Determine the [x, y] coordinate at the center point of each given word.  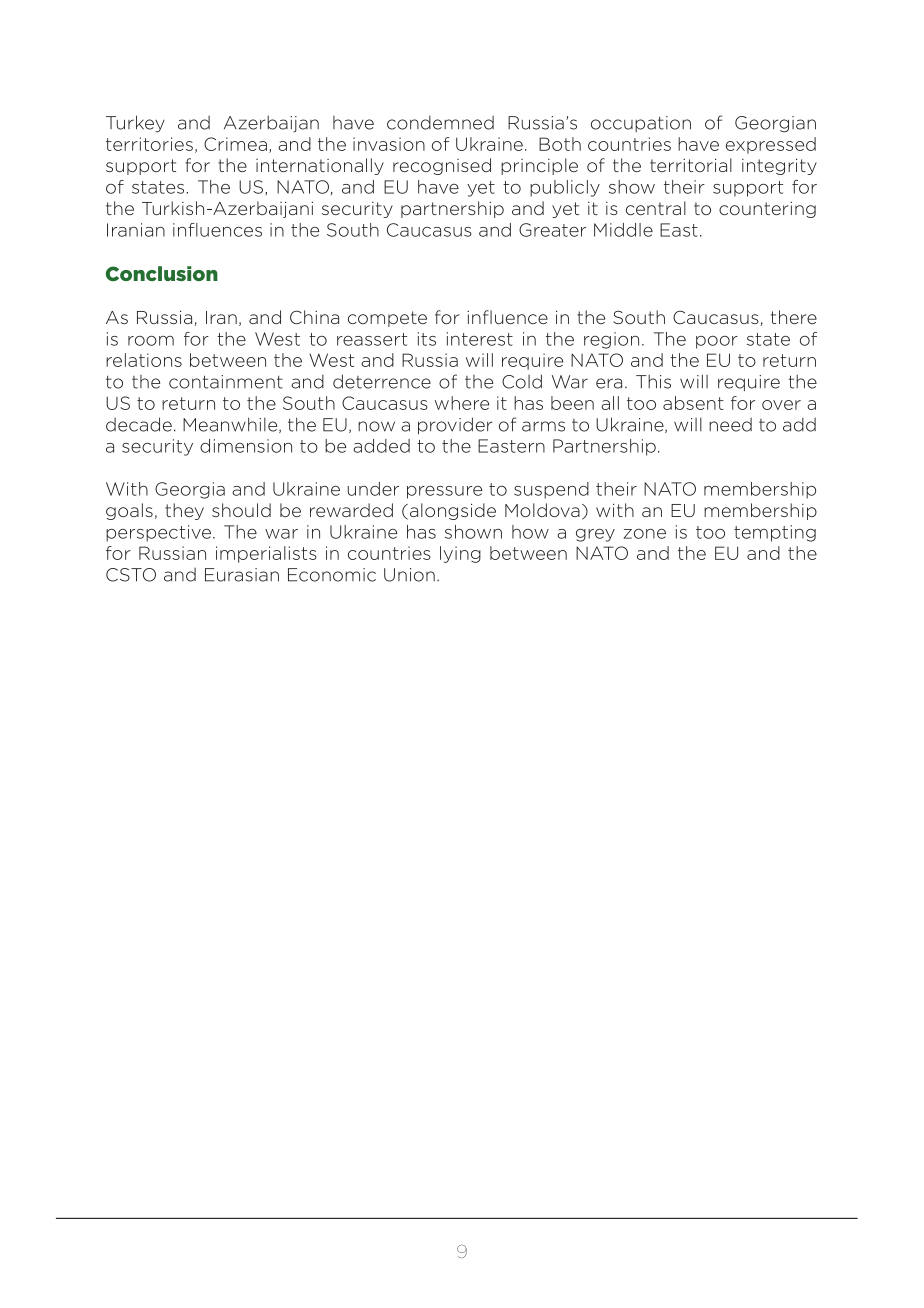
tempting [775, 533]
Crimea [235, 144]
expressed [771, 145]
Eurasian [242, 575]
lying [460, 554]
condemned [440, 122]
